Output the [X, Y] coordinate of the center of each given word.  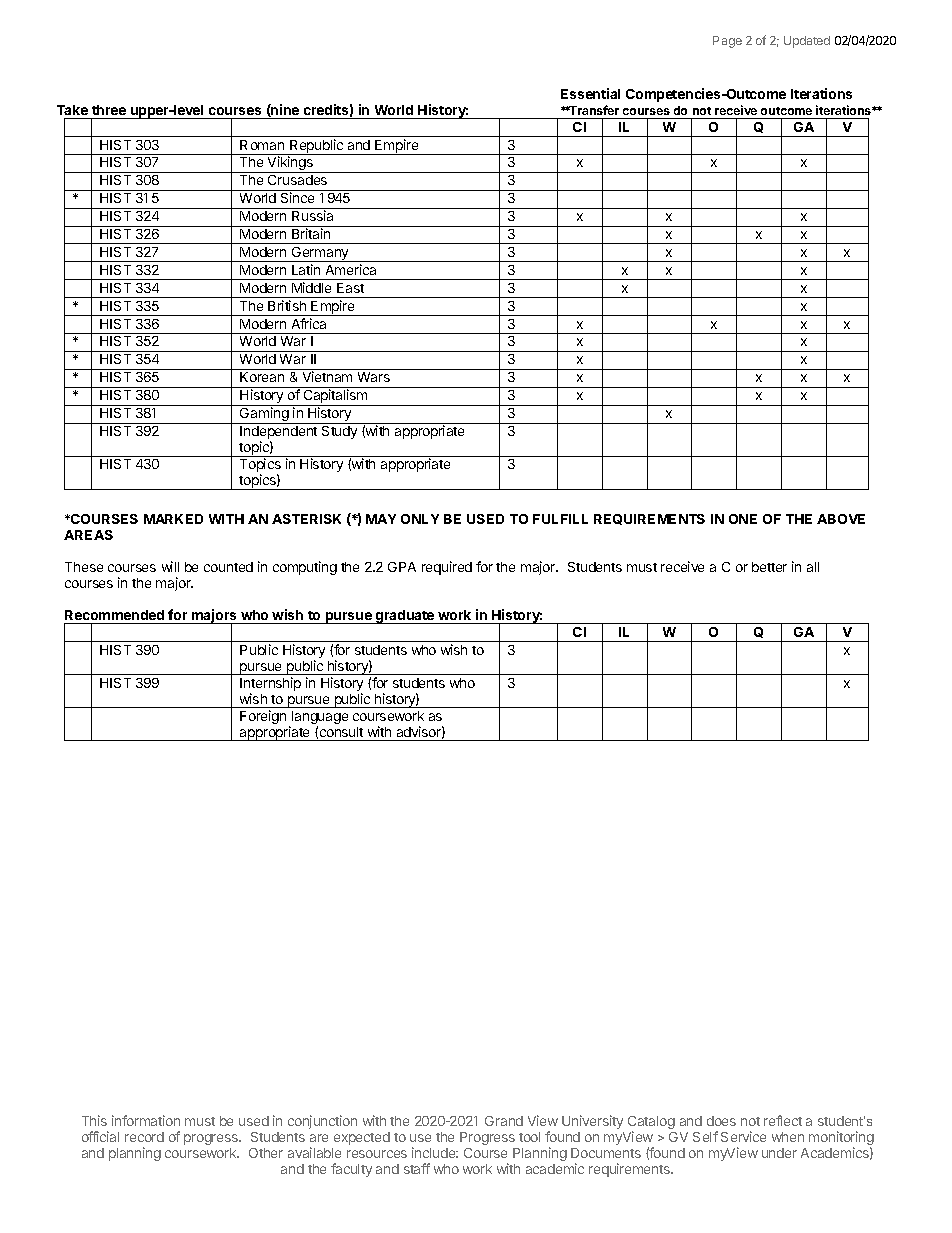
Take [72, 110]
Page [727, 42]
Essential [590, 93]
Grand [504, 1121]
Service [743, 1136]
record [144, 1137]
